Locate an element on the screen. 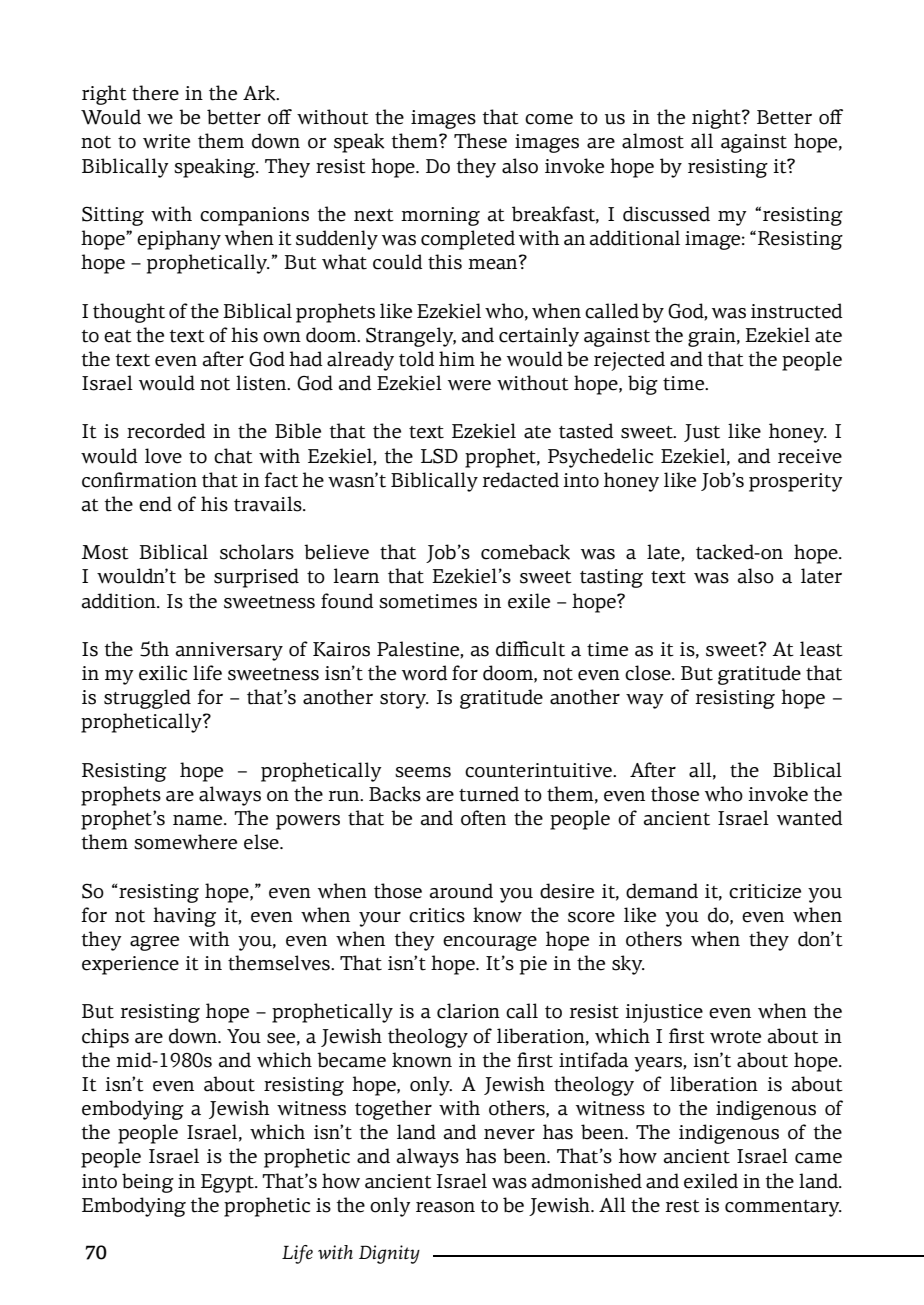 Image resolution: width=924 pixels, height=1305 pixels. exilic is located at coordinates (163, 673).
